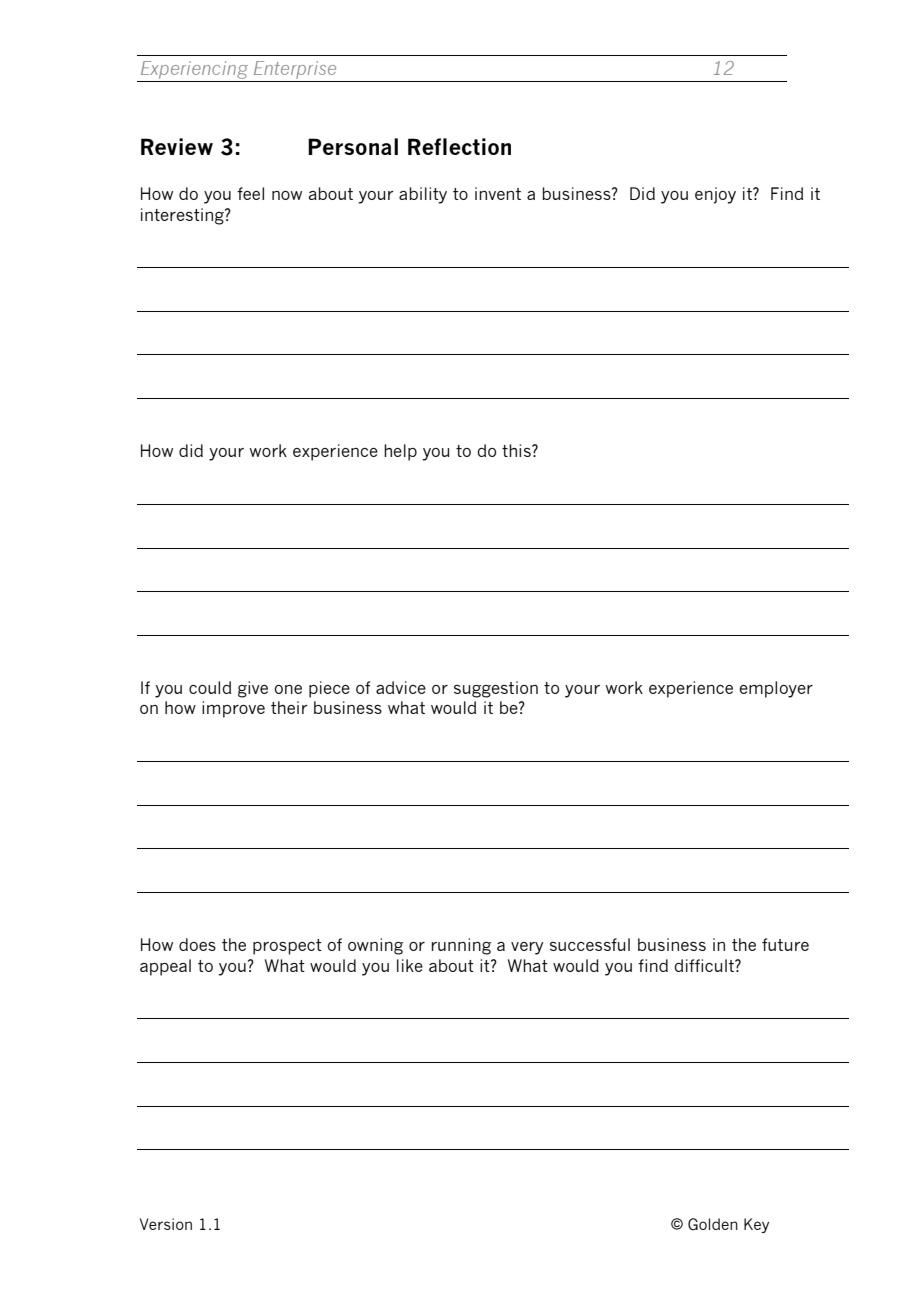  What do you see at coordinates (233, 709) in the screenshot?
I see `improve` at bounding box center [233, 709].
